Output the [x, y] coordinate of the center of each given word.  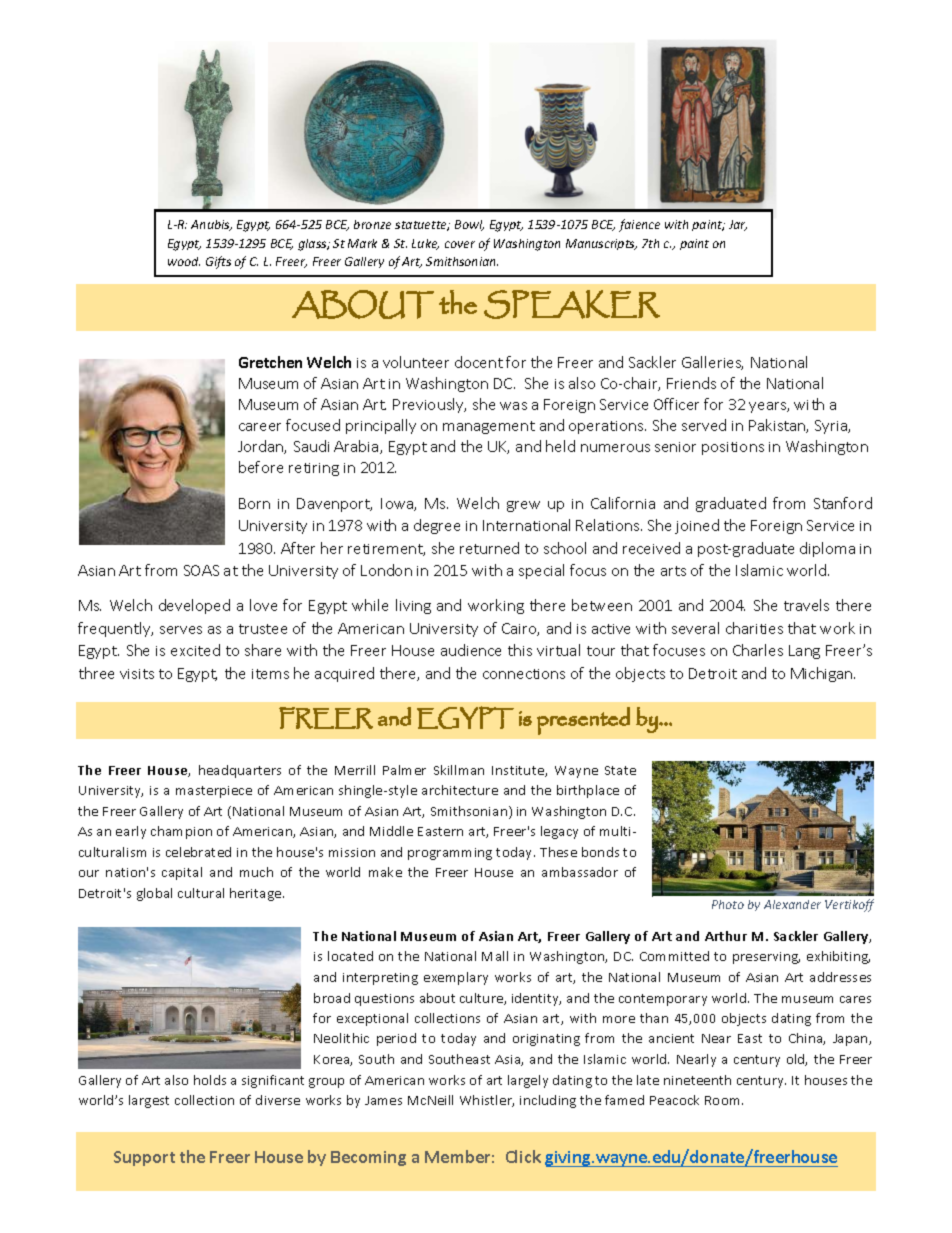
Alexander [792, 904]
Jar [738, 225]
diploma [827, 549]
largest [149, 1101]
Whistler [487, 1101]
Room [724, 1100]
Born [254, 503]
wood [184, 261]
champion [181, 832]
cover [460, 244]
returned [489, 548]
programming [450, 854]
